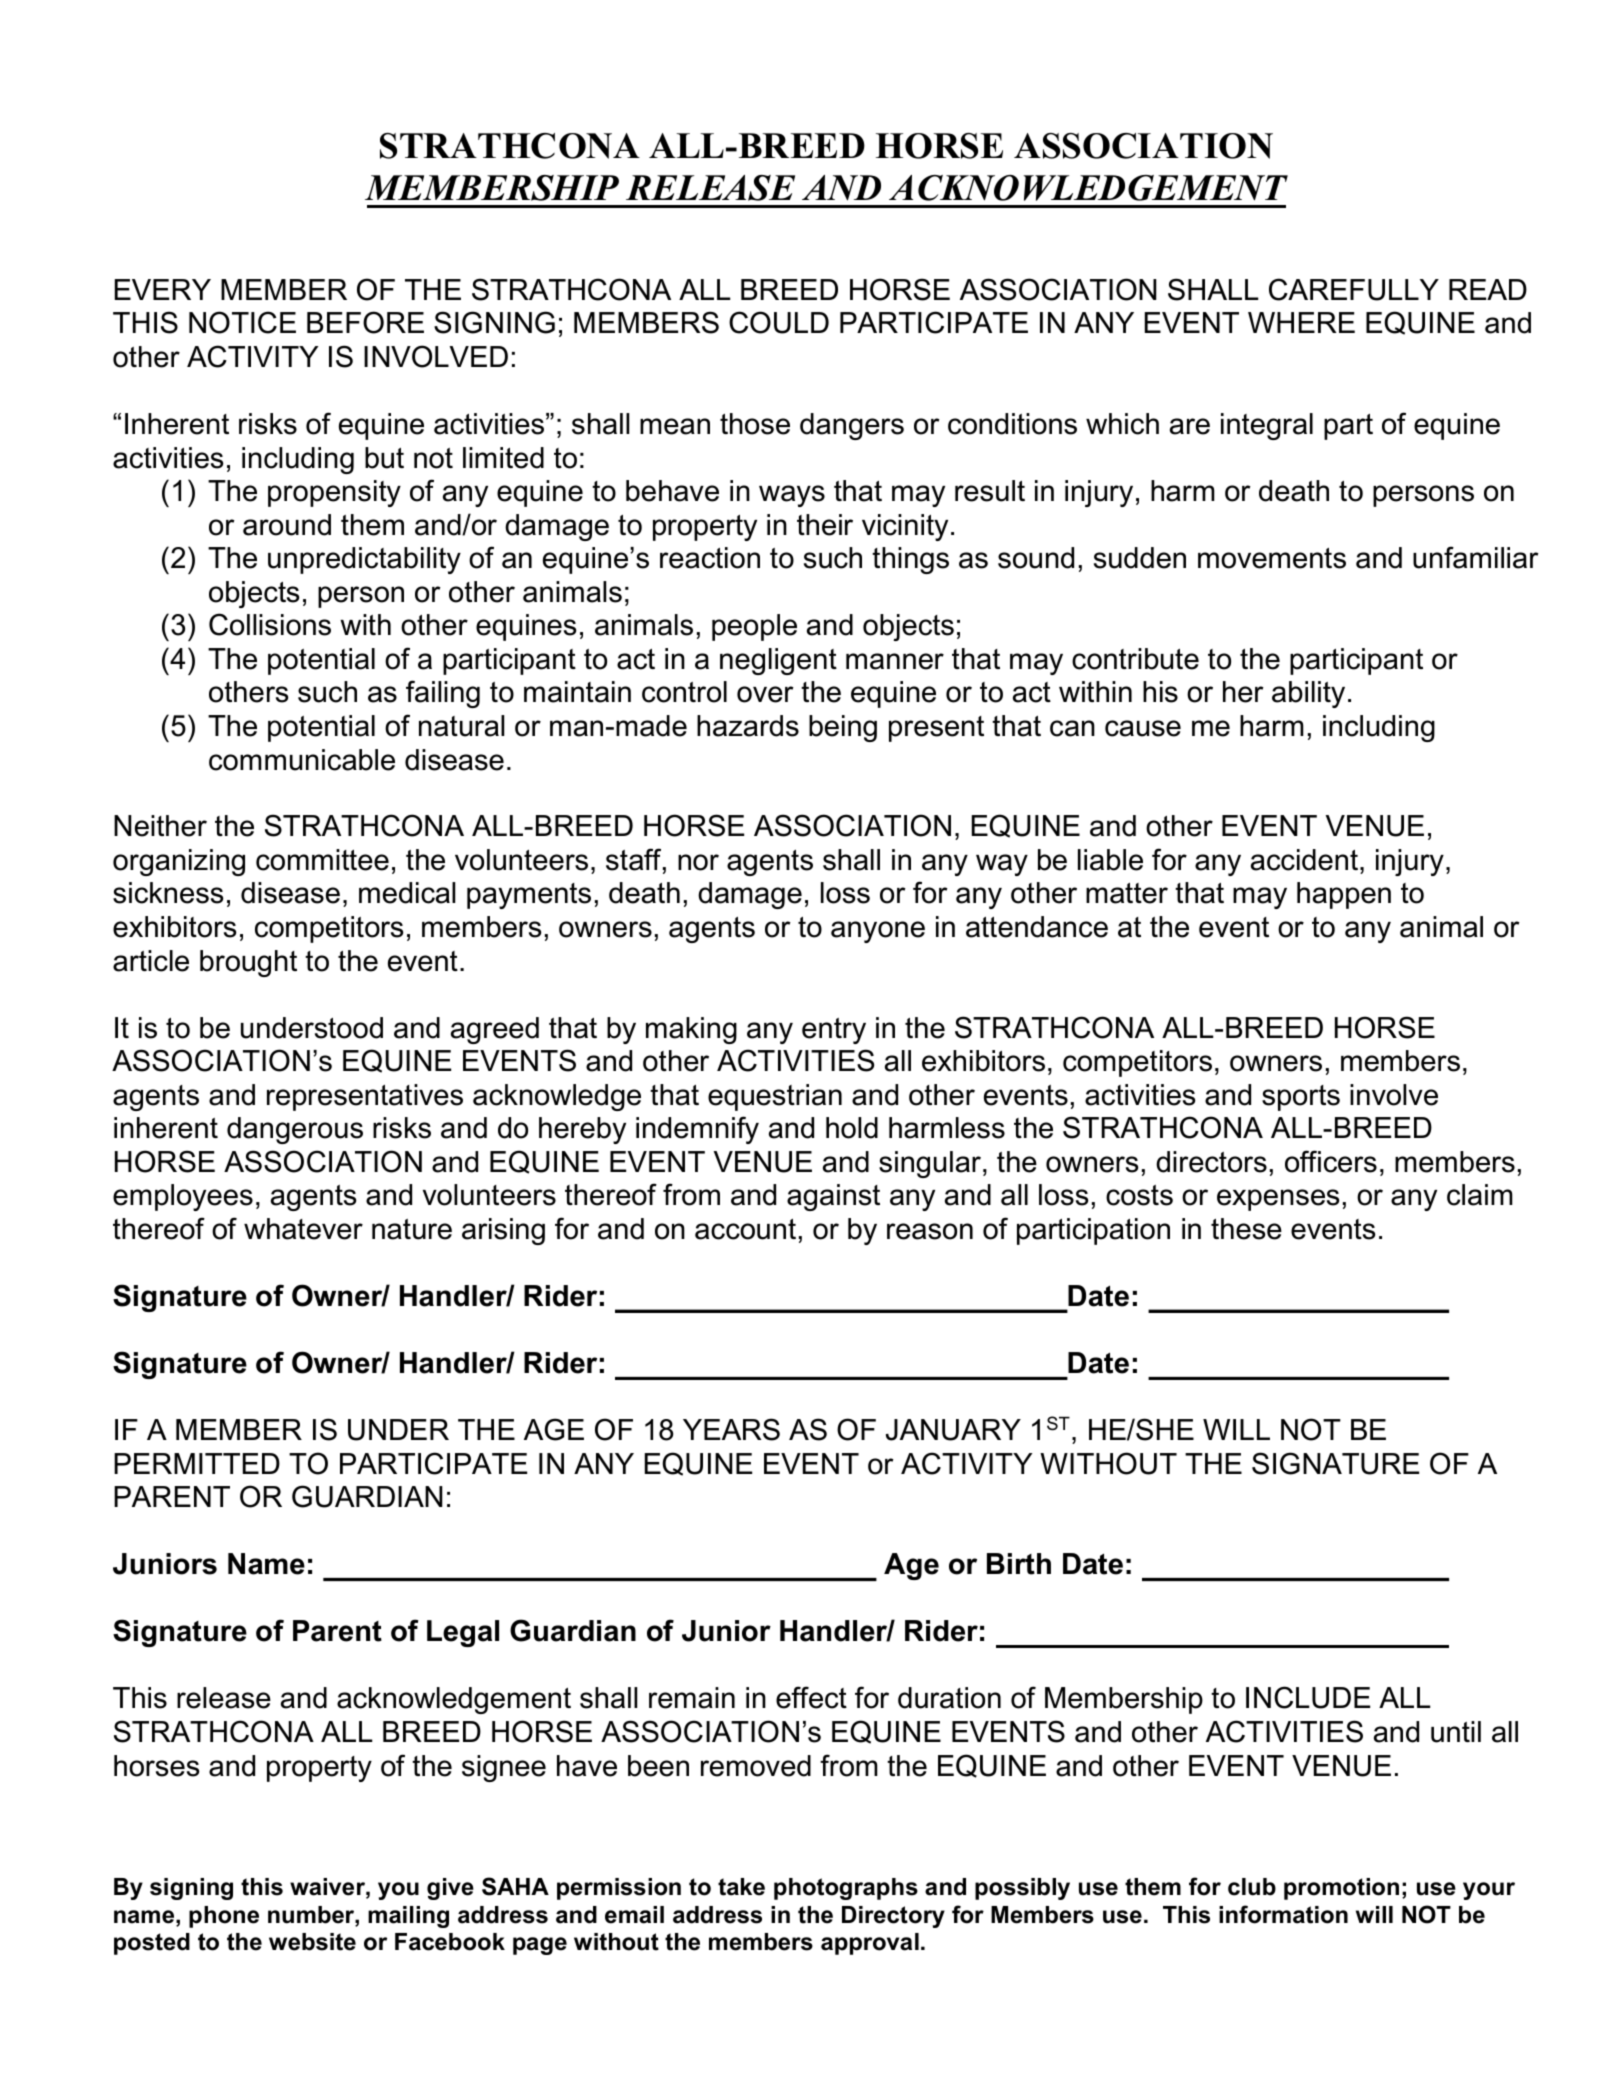 Image resolution: width=1623 pixels, height=2100 pixels. Describe the element at coordinates (312, 1942) in the screenshot. I see `website` at that location.
